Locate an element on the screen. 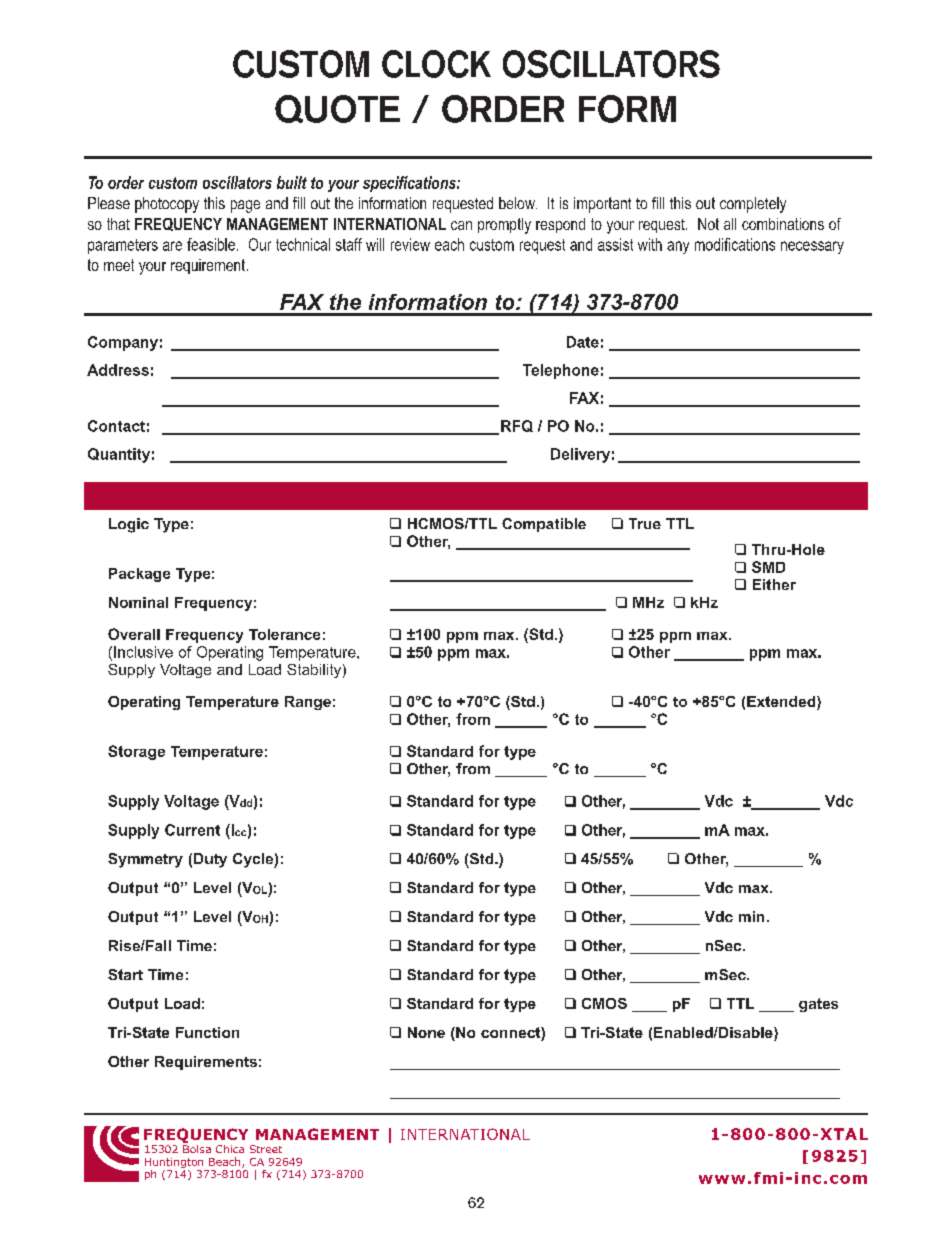 The height and width of the screenshot is (1233, 952). completely is located at coordinates (753, 205).
